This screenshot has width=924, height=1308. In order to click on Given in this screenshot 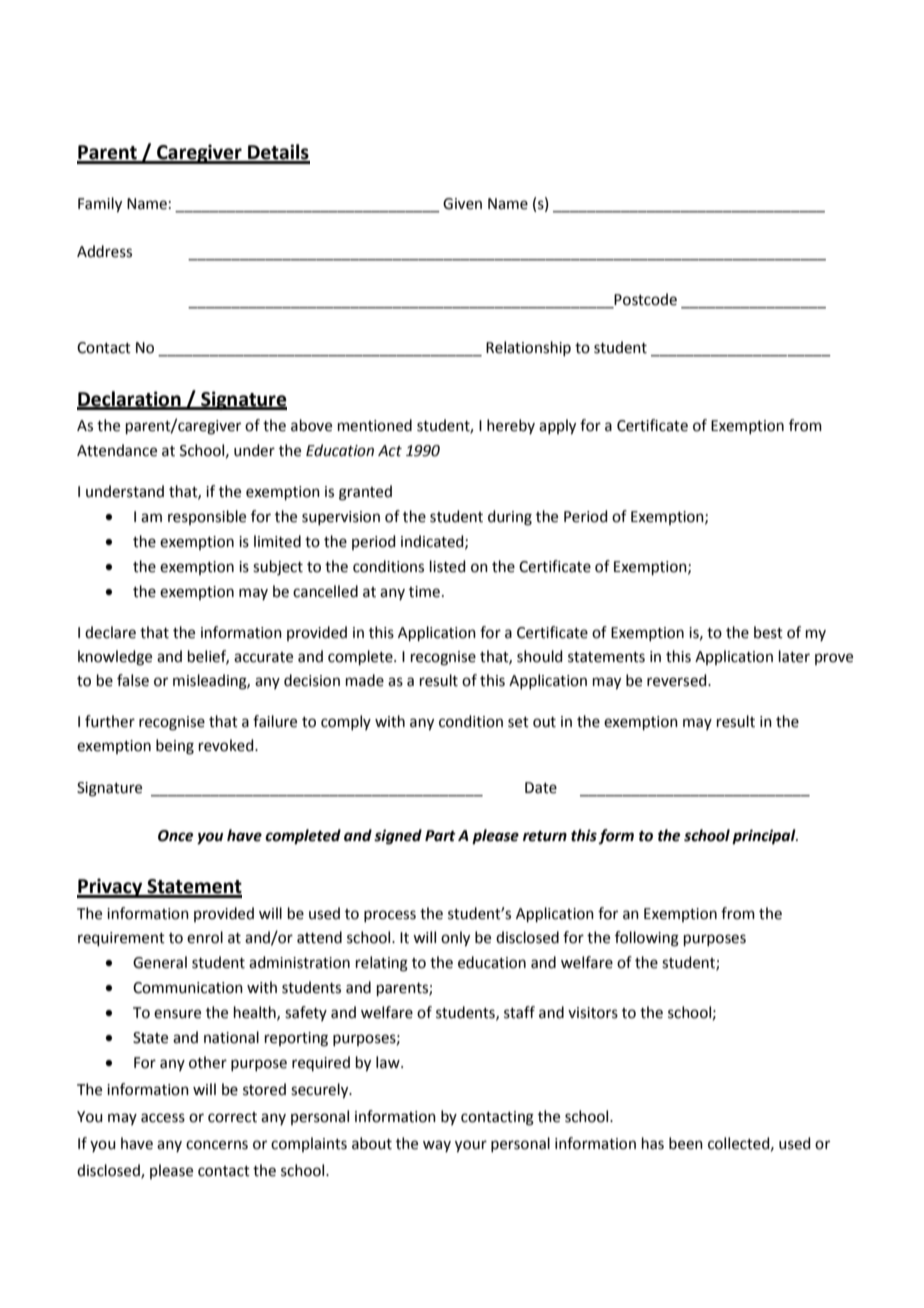, I will do `click(462, 204)`.
